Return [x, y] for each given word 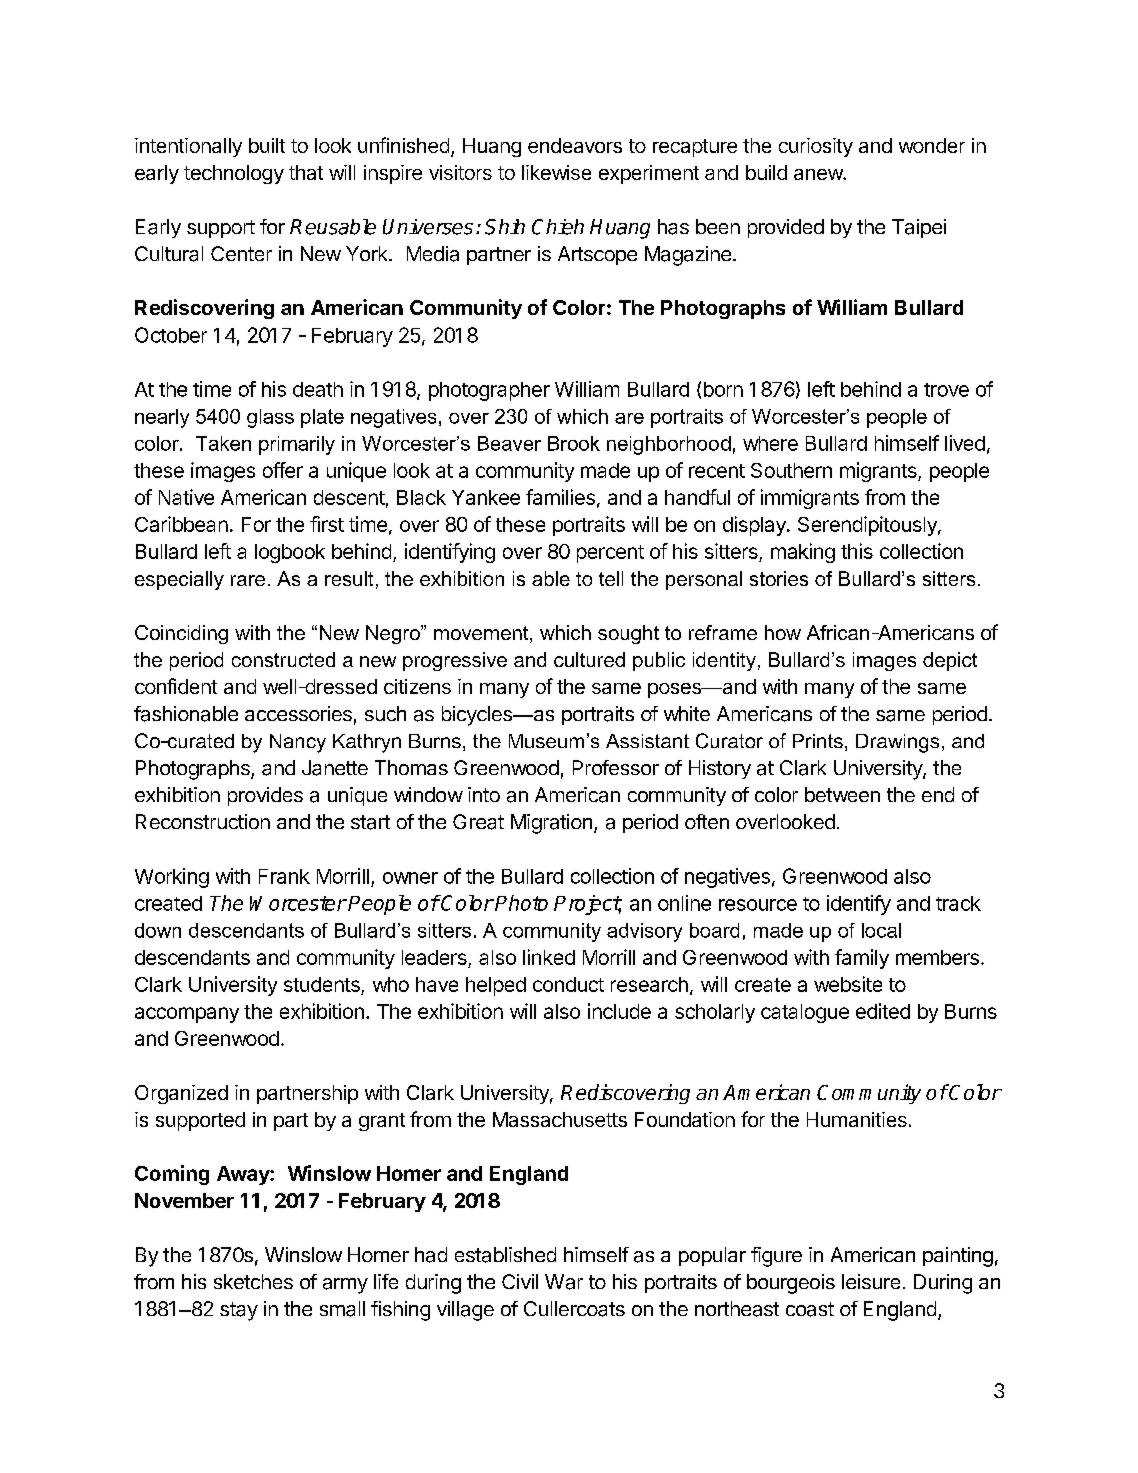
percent [610, 554]
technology [234, 174]
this [857, 551]
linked [549, 957]
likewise [556, 172]
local [881, 930]
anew [819, 174]
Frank [284, 876]
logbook [290, 553]
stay [239, 1311]
